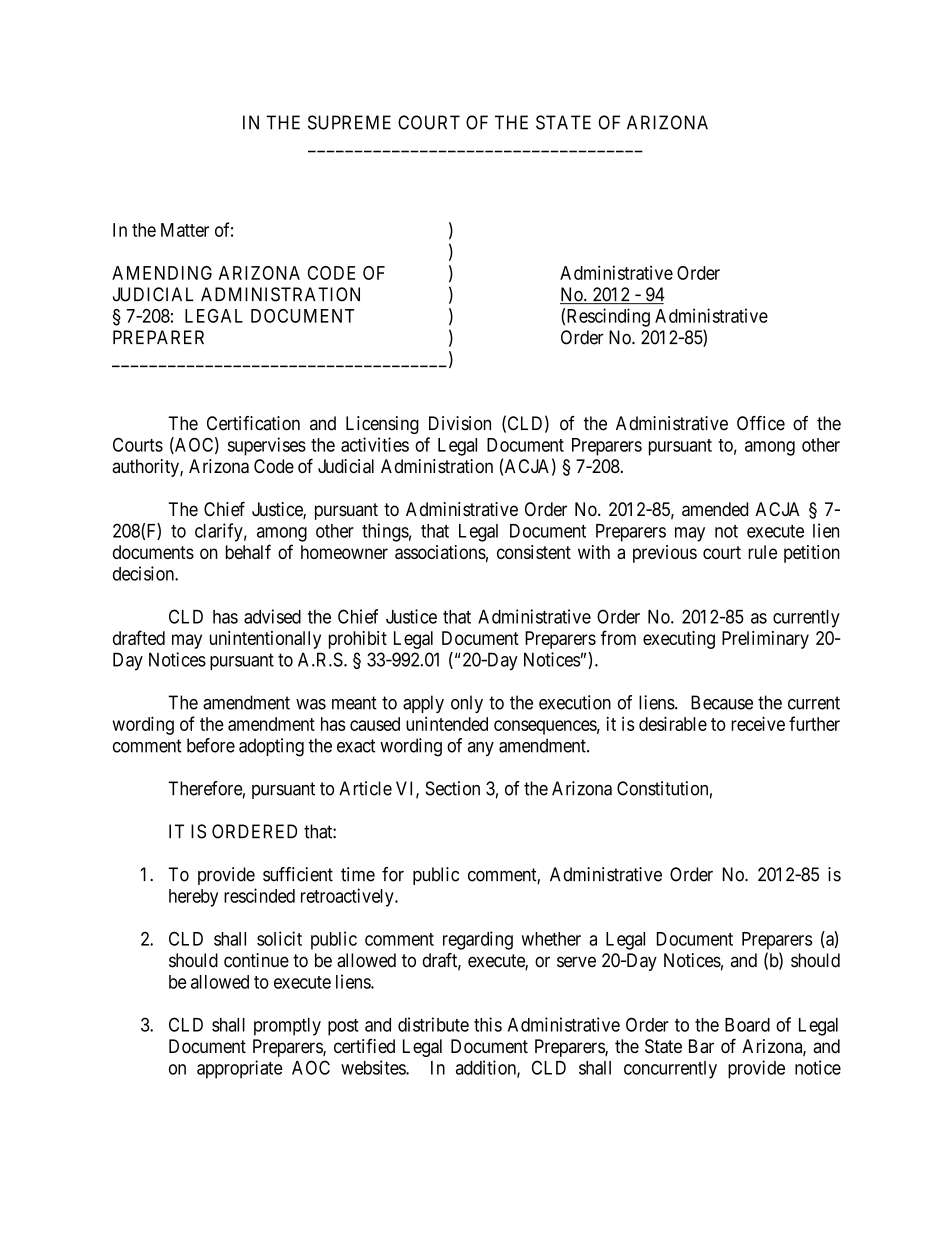  I want to click on this, so click(488, 1024).
